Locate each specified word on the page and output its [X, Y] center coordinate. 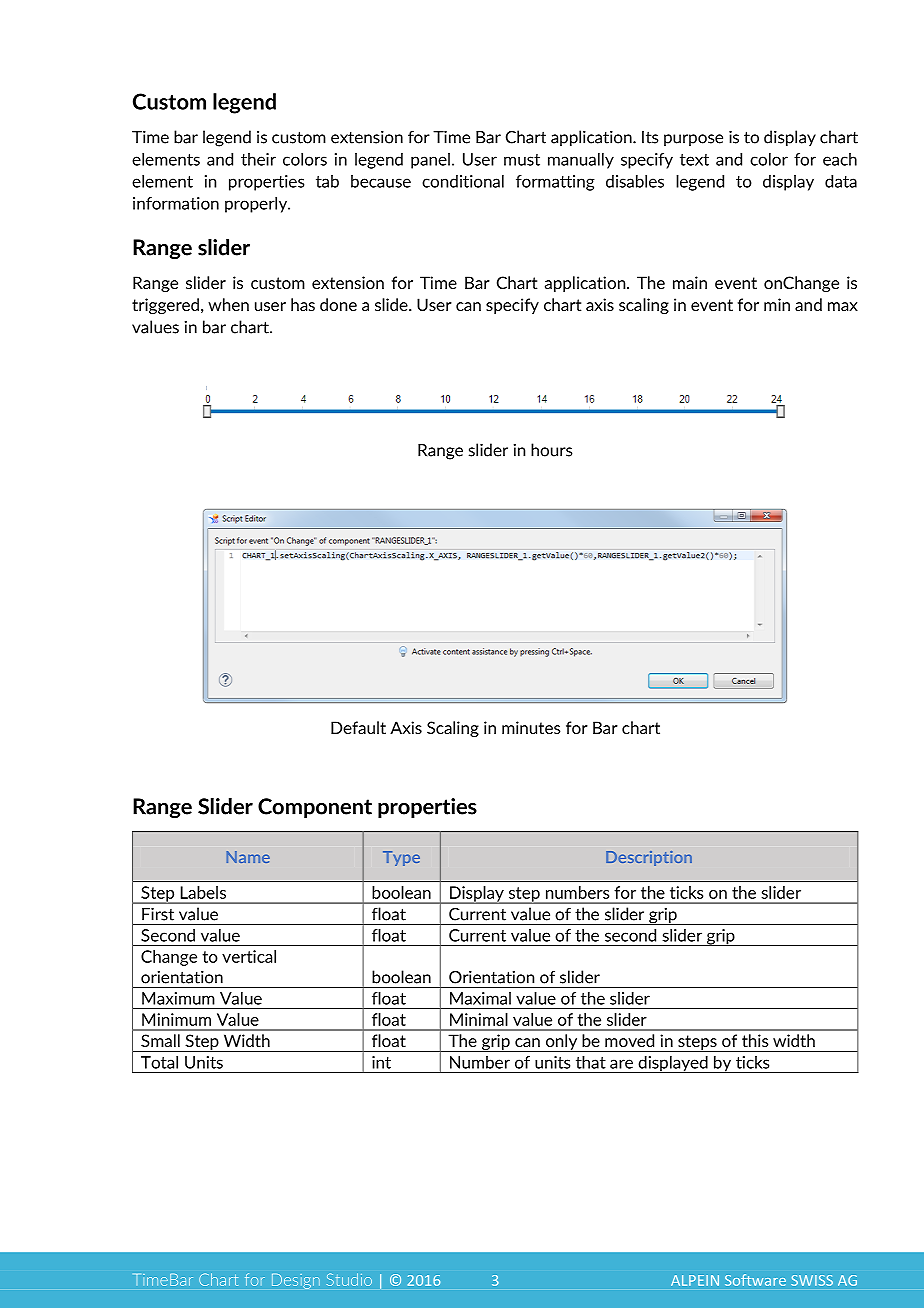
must [522, 160]
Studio [349, 1279]
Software [755, 1280]
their [258, 159]
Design [296, 1281]
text [694, 160]
